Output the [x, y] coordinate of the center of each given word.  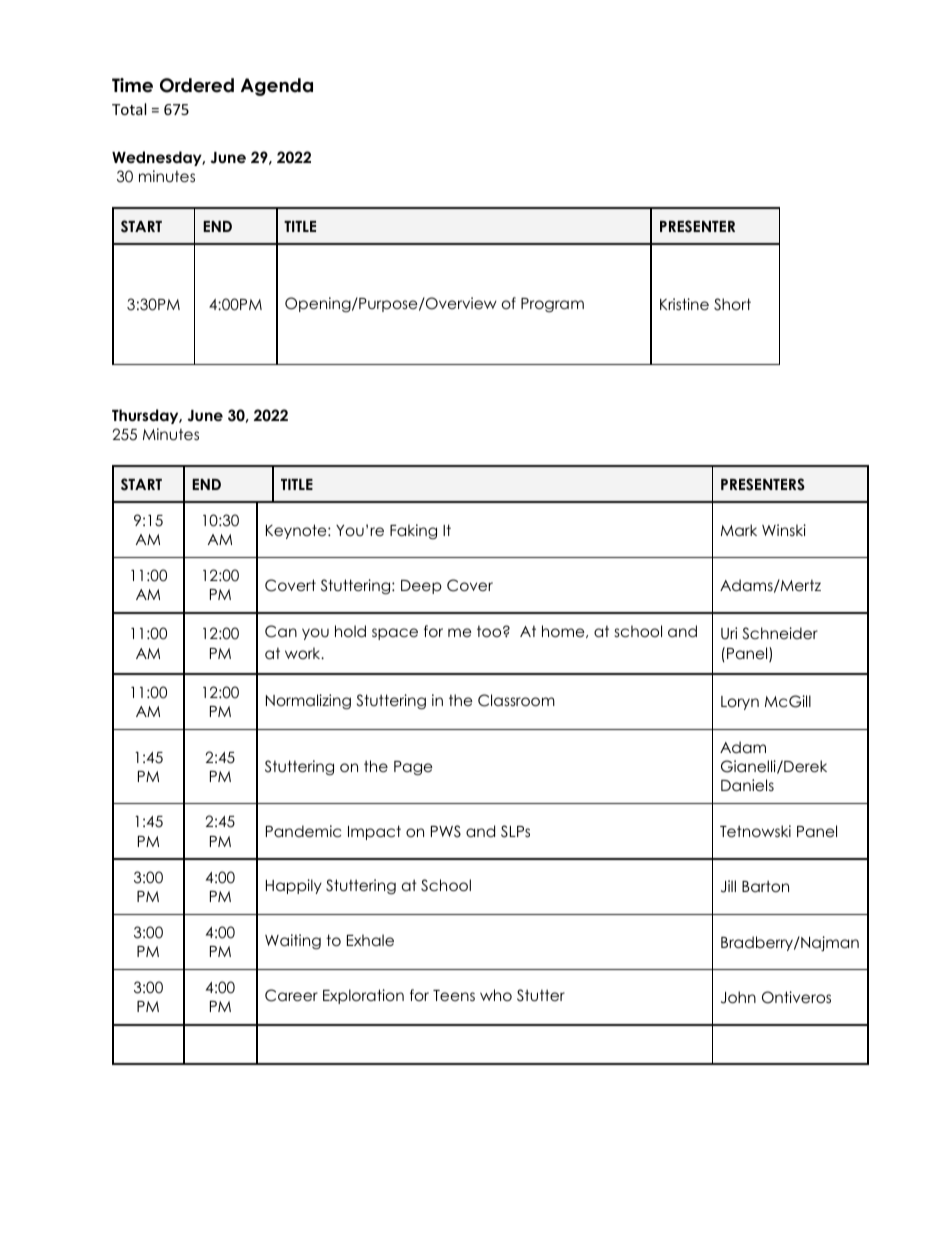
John [738, 997]
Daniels [747, 785]
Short [732, 304]
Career [291, 995]
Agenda [277, 87]
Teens [454, 995]
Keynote [297, 531]
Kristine [684, 304]
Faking [413, 532]
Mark [739, 530]
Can [281, 631]
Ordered [197, 85]
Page [413, 768]
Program [552, 305]
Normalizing [308, 702]
